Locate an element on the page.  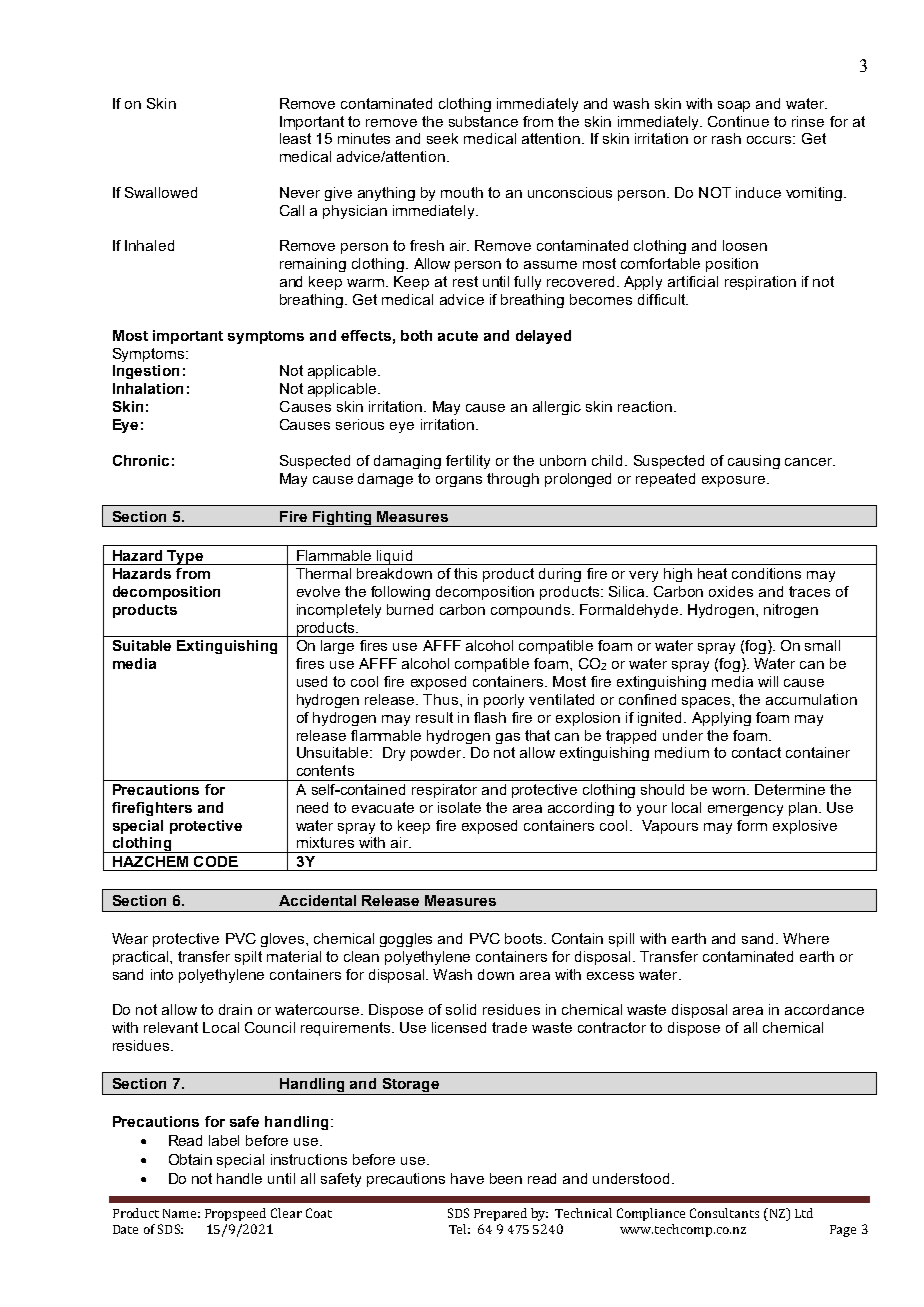
substance is located at coordinates (483, 121).
